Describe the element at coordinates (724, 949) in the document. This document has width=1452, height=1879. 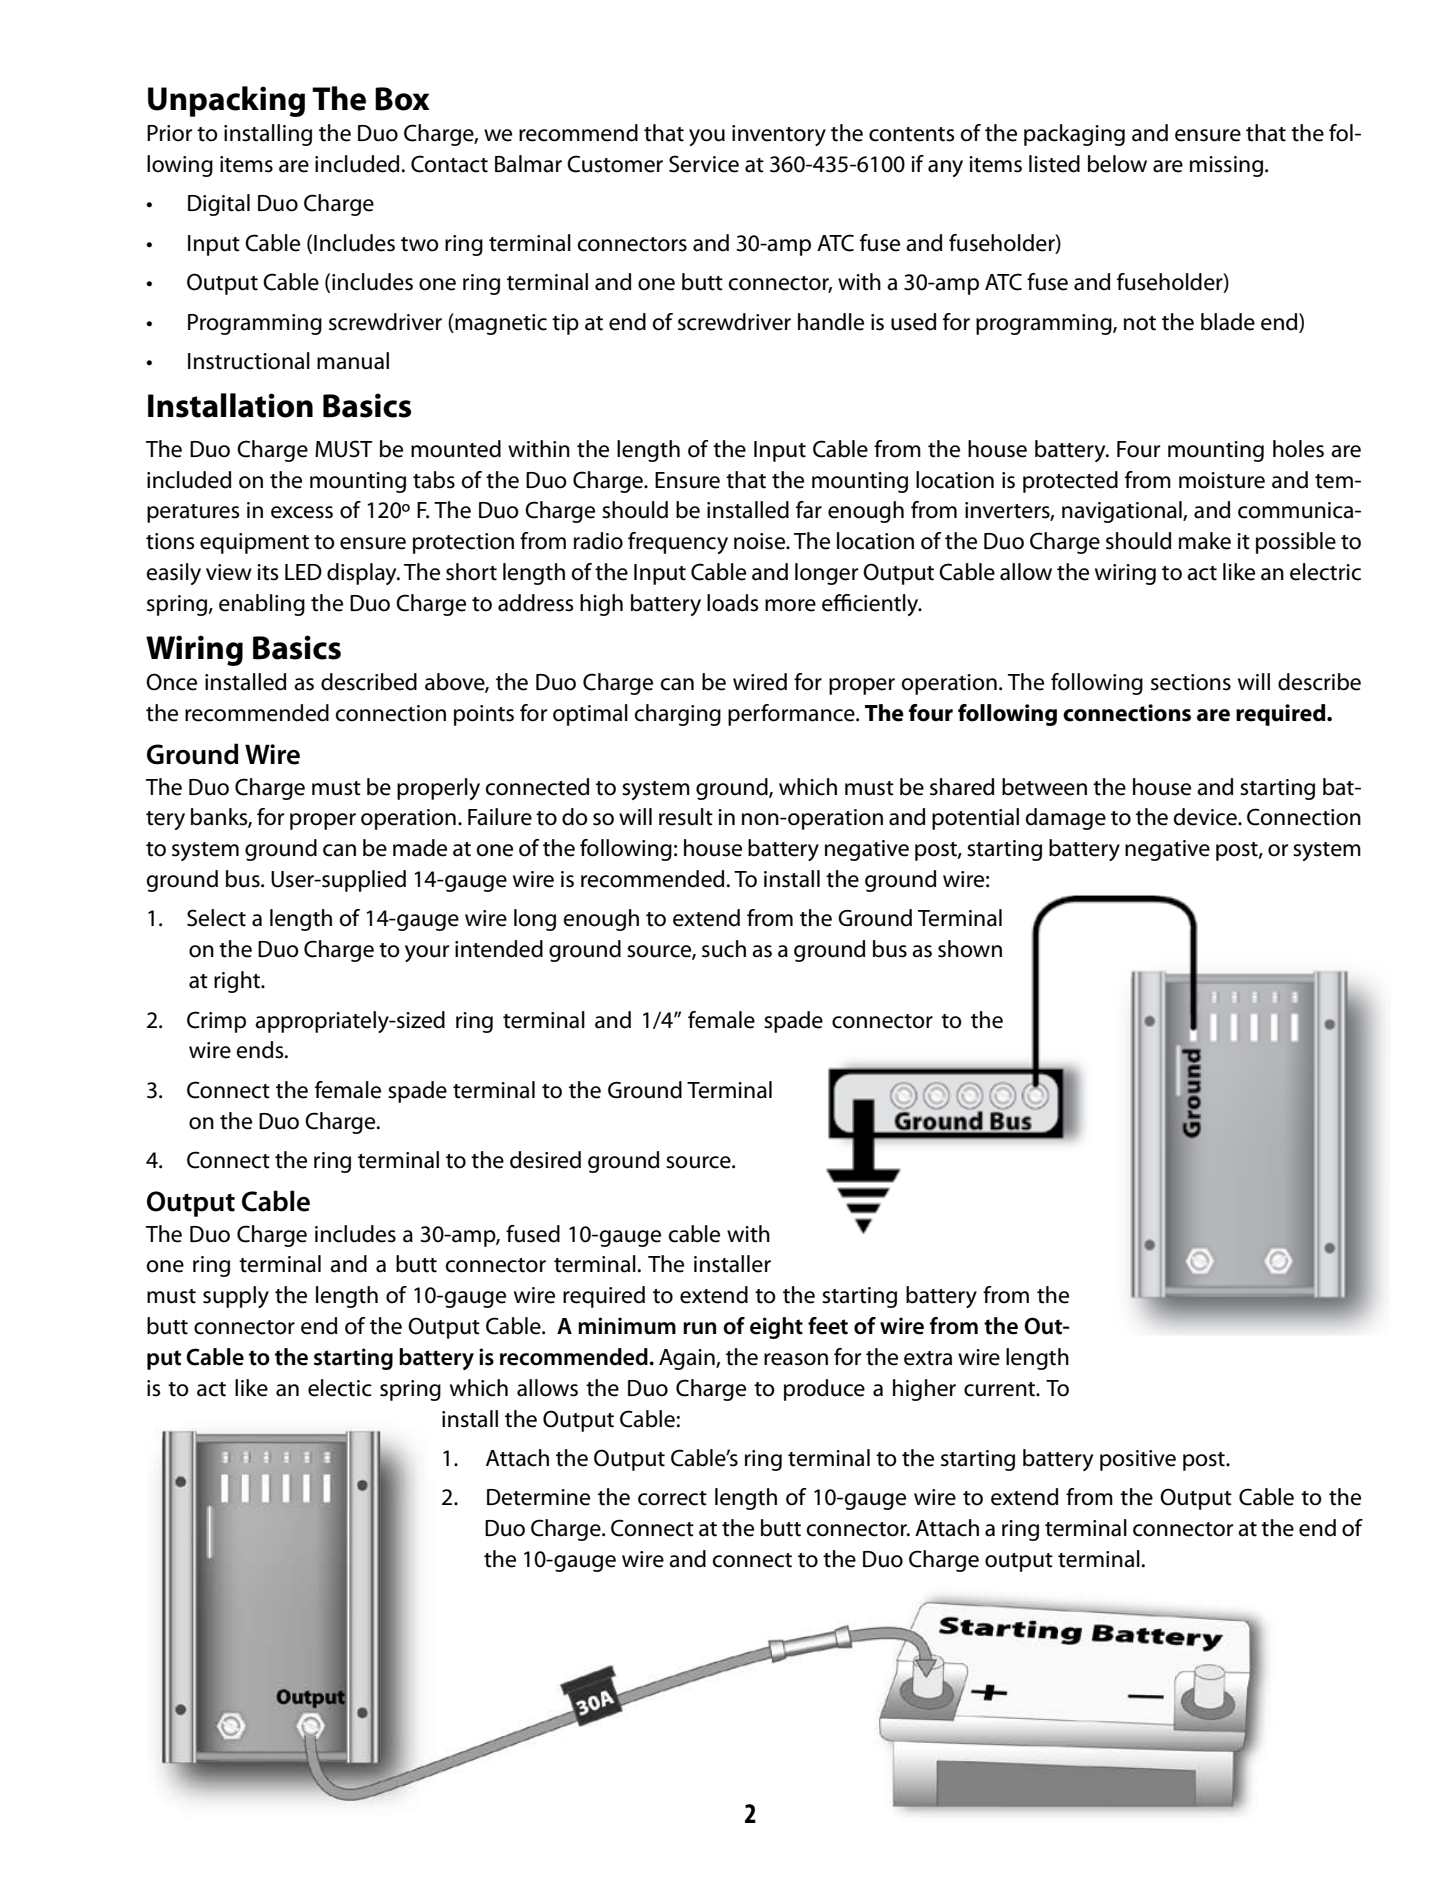
I see `such` at that location.
